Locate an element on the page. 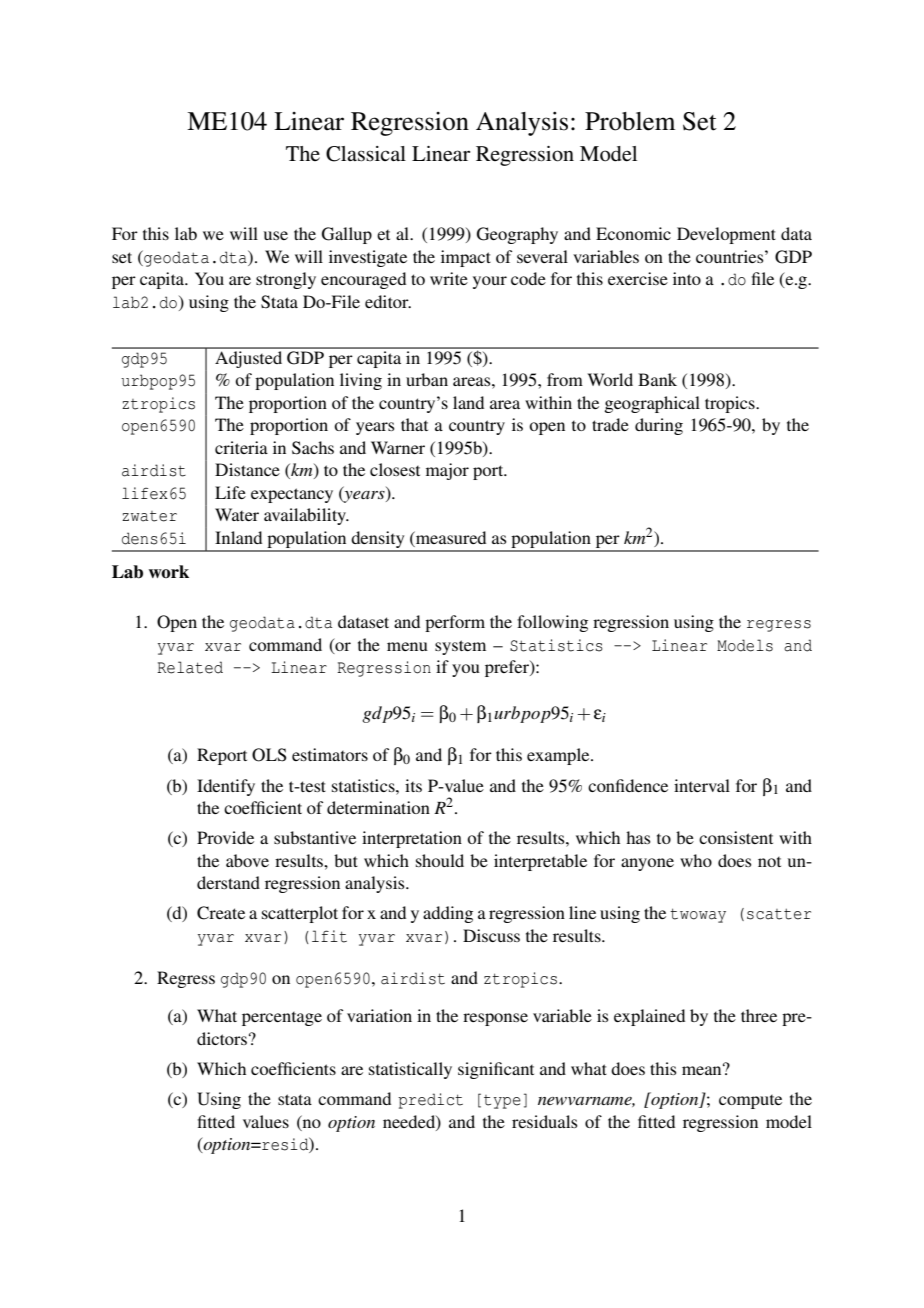  following is located at coordinates (552, 623).
